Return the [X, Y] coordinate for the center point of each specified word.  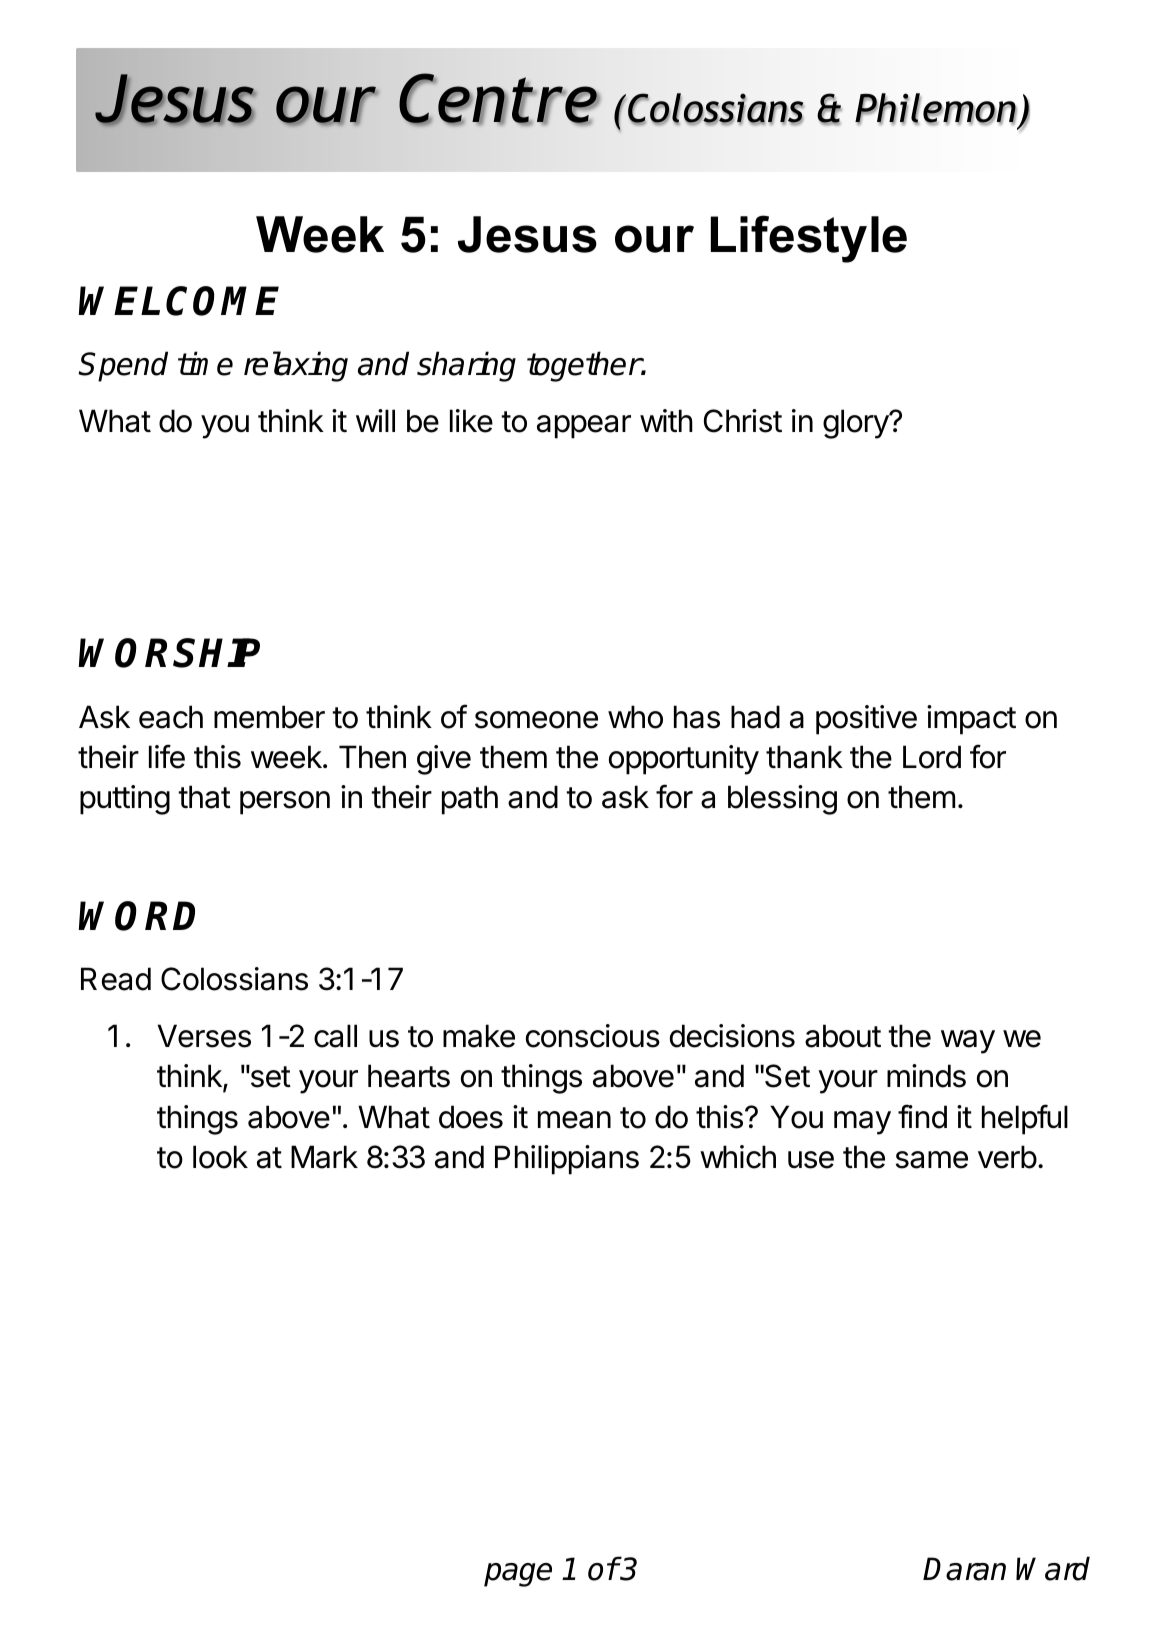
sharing [466, 366]
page [518, 1575]
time [205, 363]
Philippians [567, 1160]
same [932, 1160]
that [204, 797]
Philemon [936, 109]
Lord [932, 757]
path [470, 800]
